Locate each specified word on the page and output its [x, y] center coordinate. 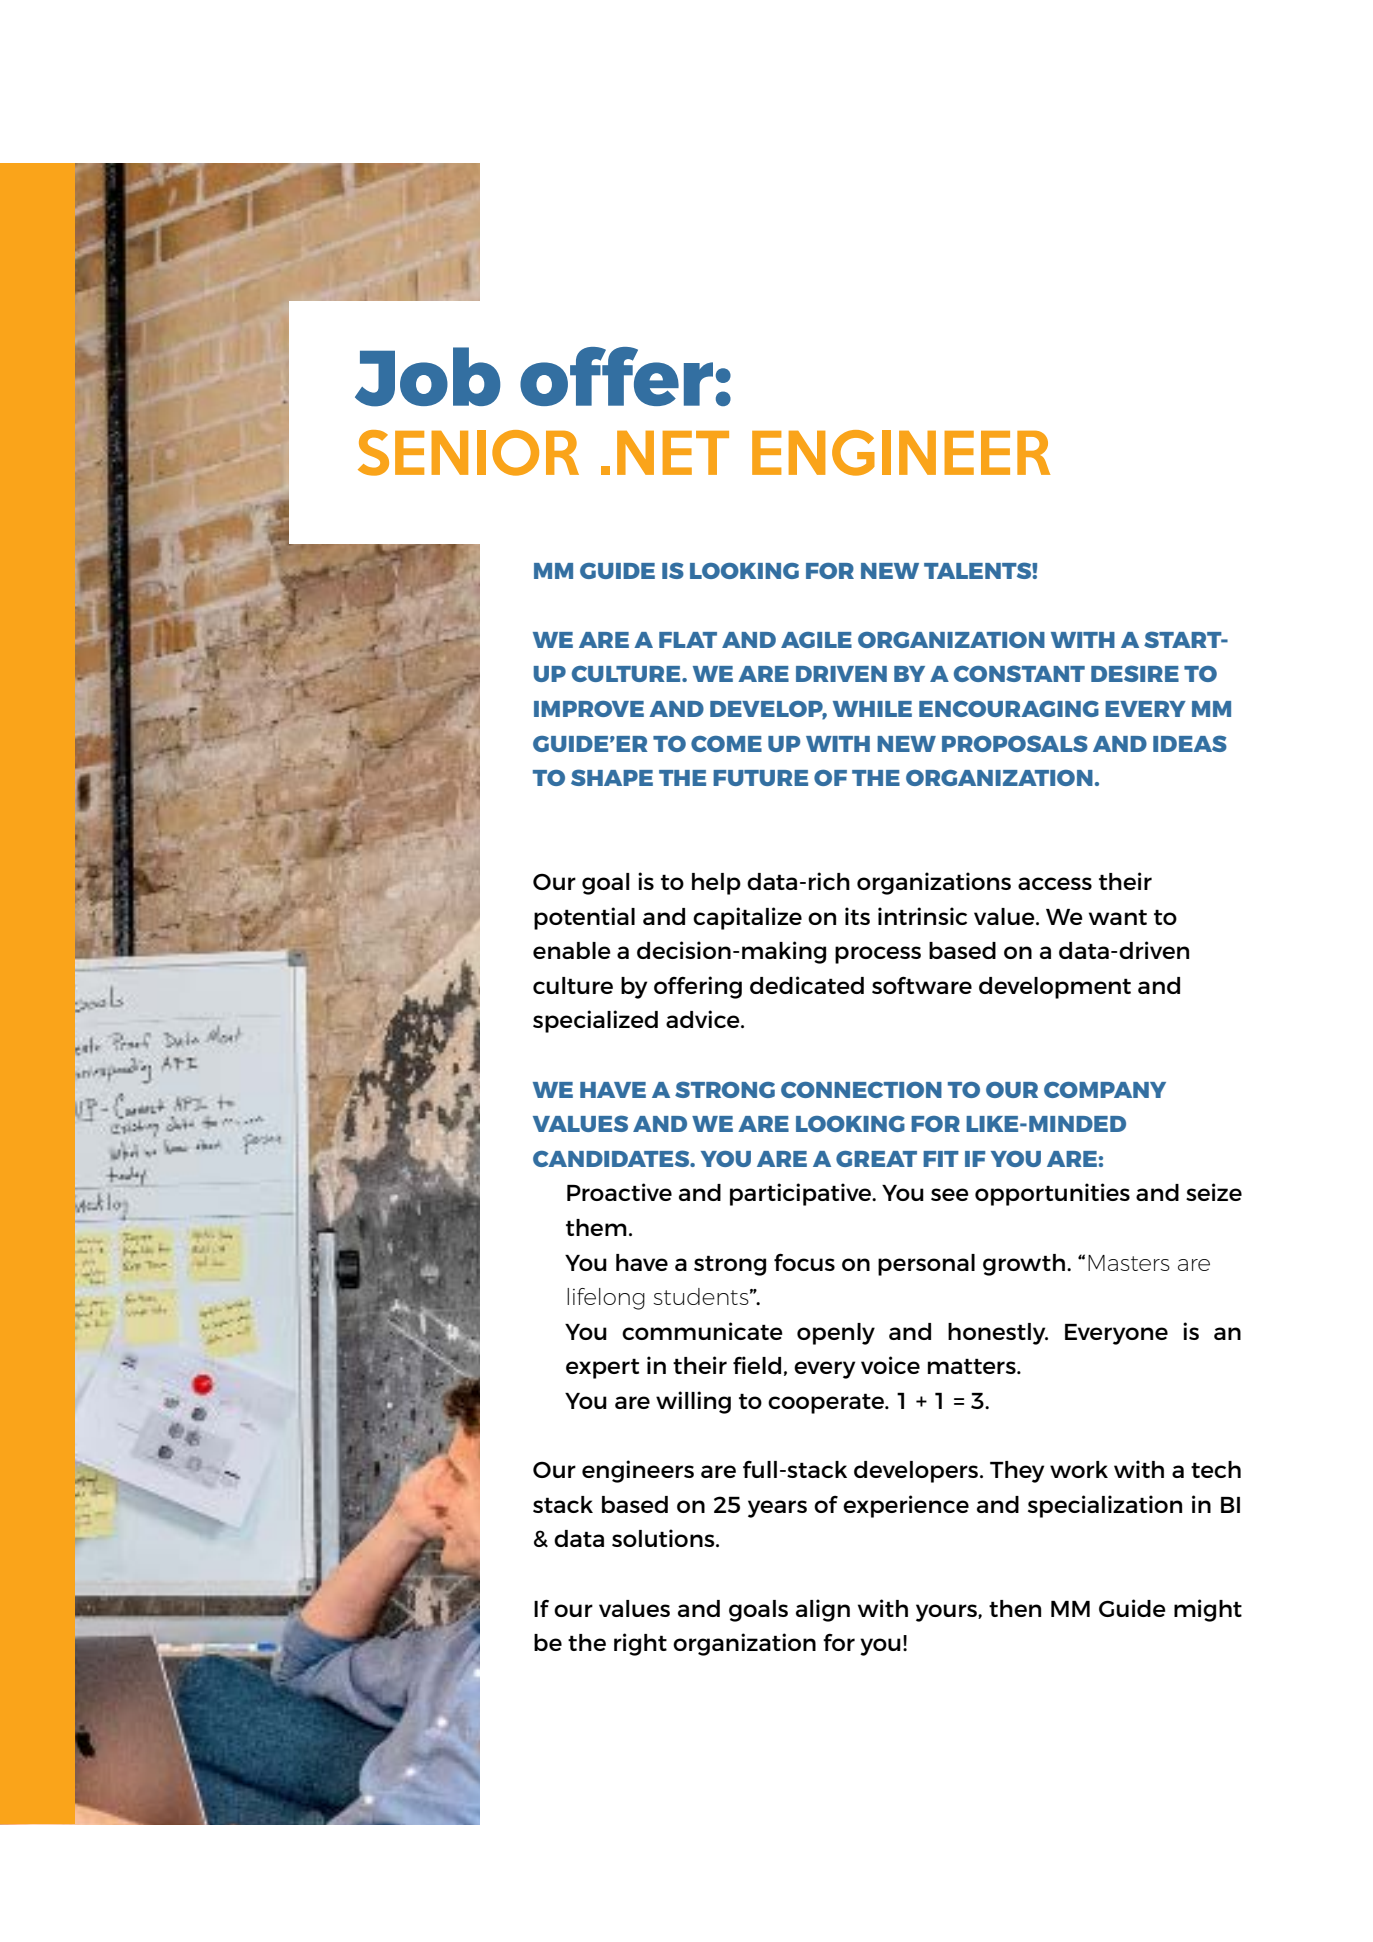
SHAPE [612, 777]
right [640, 1644]
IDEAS [1190, 743]
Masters [1129, 1263]
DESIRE [1135, 673]
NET [673, 453]
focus [804, 1262]
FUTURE [760, 778]
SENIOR [468, 453]
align [823, 1610]
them [596, 1227]
